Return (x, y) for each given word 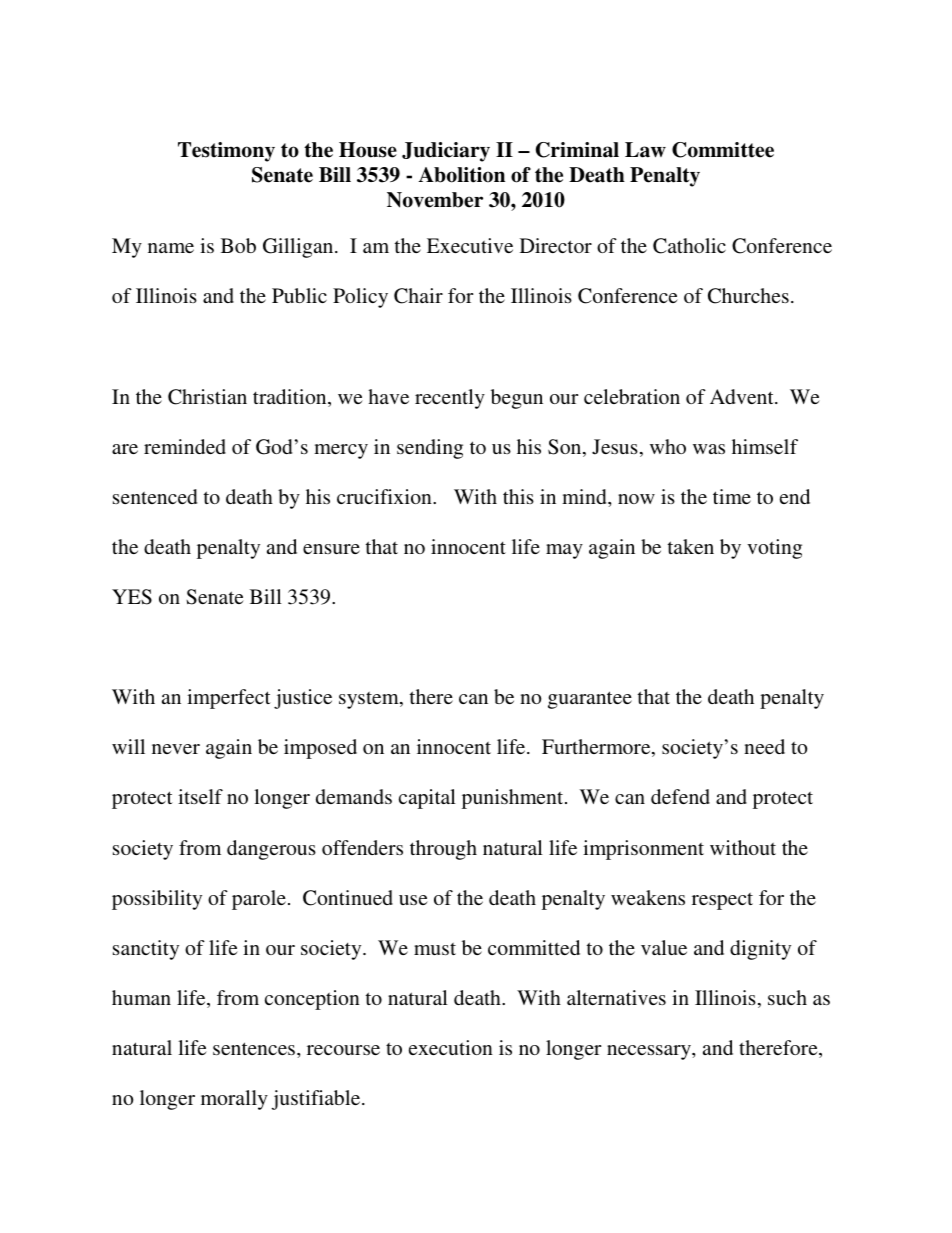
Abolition (462, 175)
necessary (650, 1052)
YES (132, 597)
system (370, 700)
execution (451, 1047)
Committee (723, 150)
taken (691, 546)
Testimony (226, 152)
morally (234, 1100)
